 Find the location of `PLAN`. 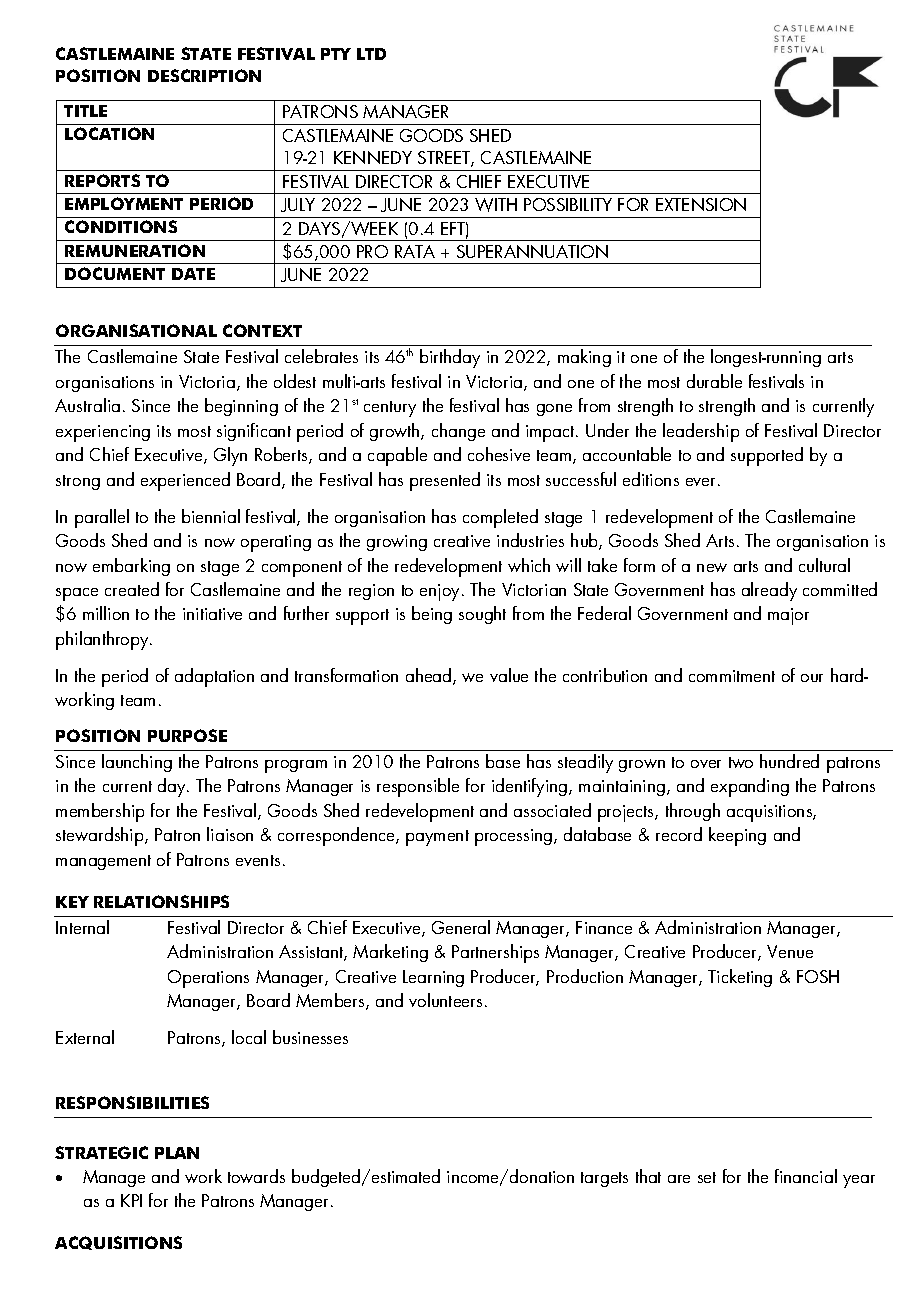

PLAN is located at coordinates (177, 1153).
